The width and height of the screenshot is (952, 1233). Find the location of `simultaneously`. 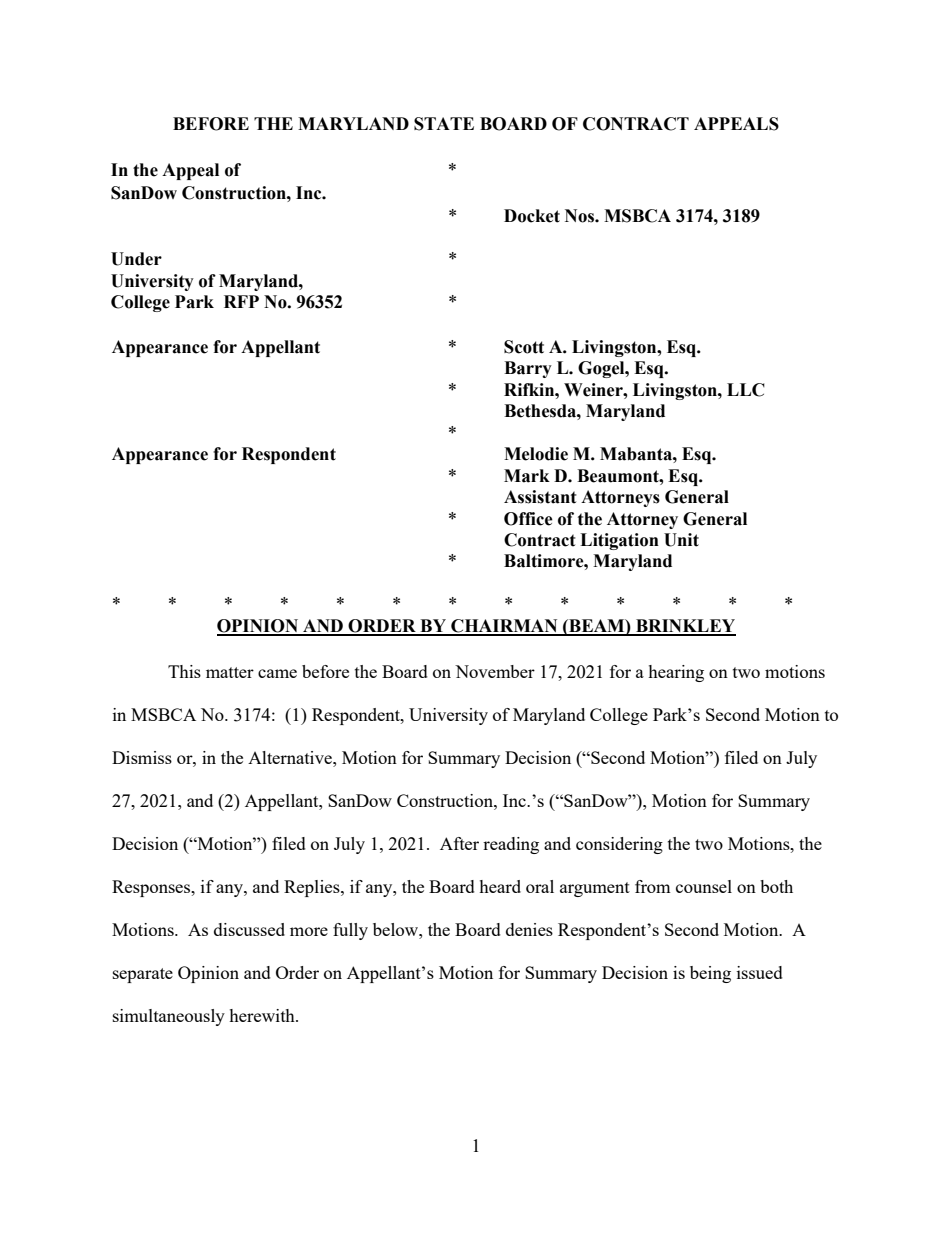

simultaneously is located at coordinates (169, 1017).
